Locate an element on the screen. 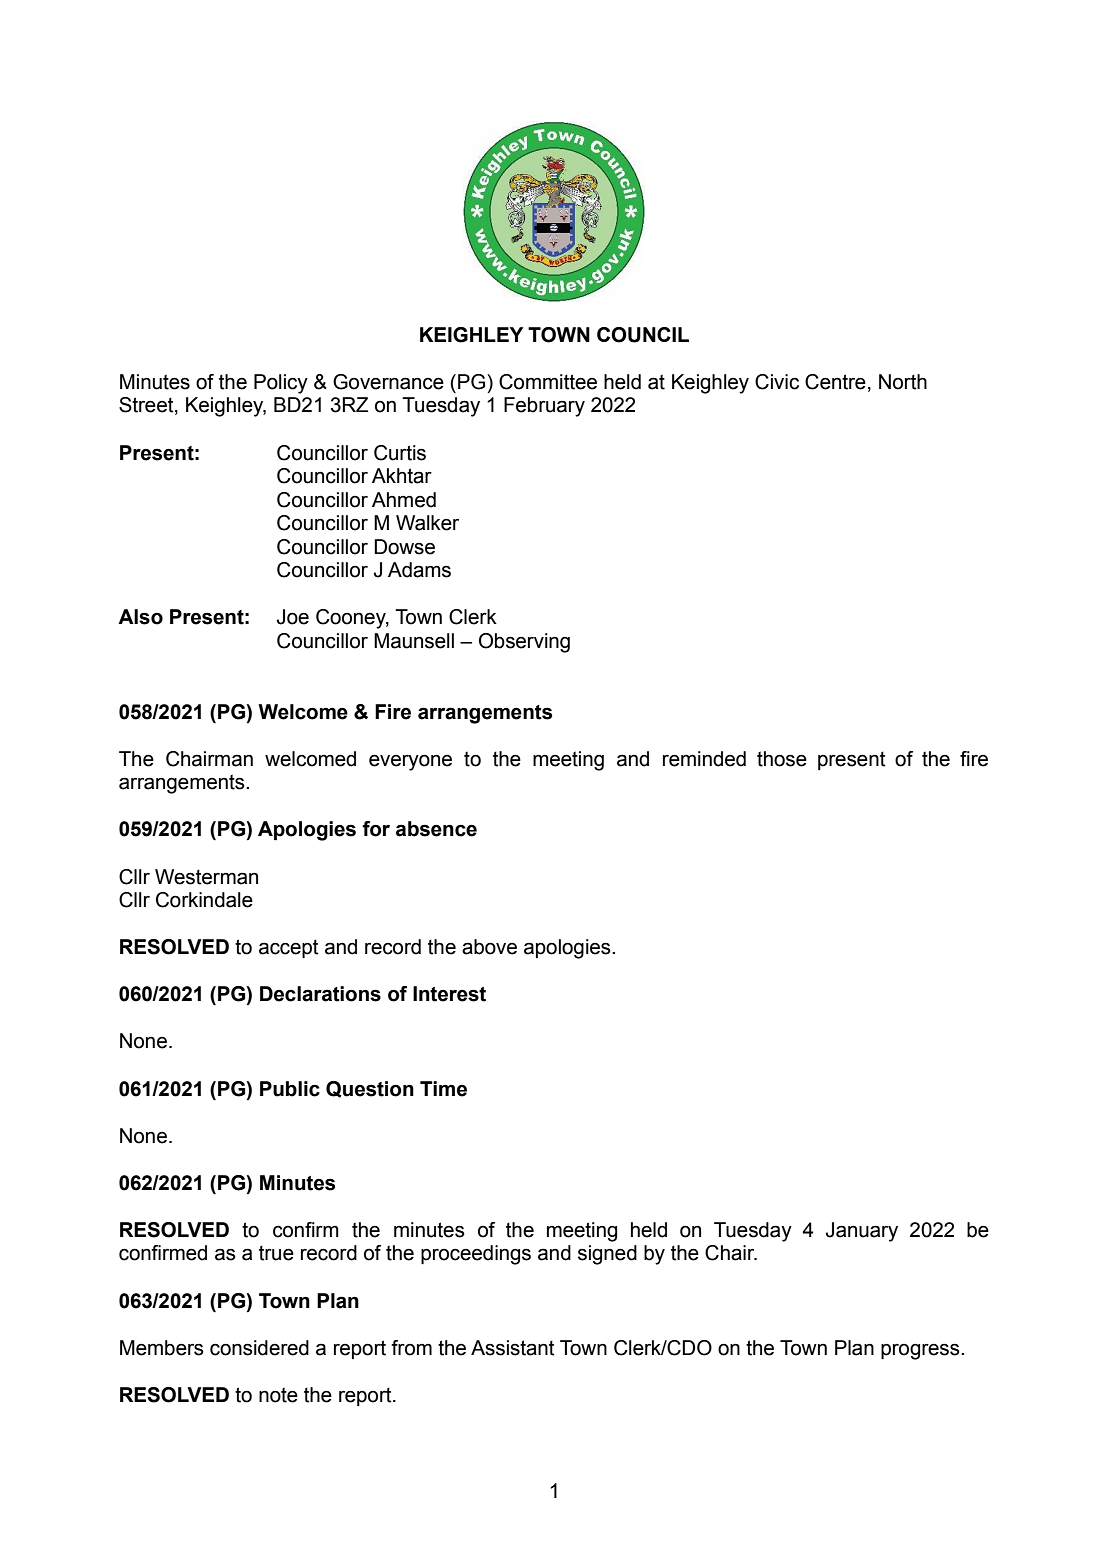 This screenshot has width=1110, height=1568. Observing is located at coordinates (524, 643).
